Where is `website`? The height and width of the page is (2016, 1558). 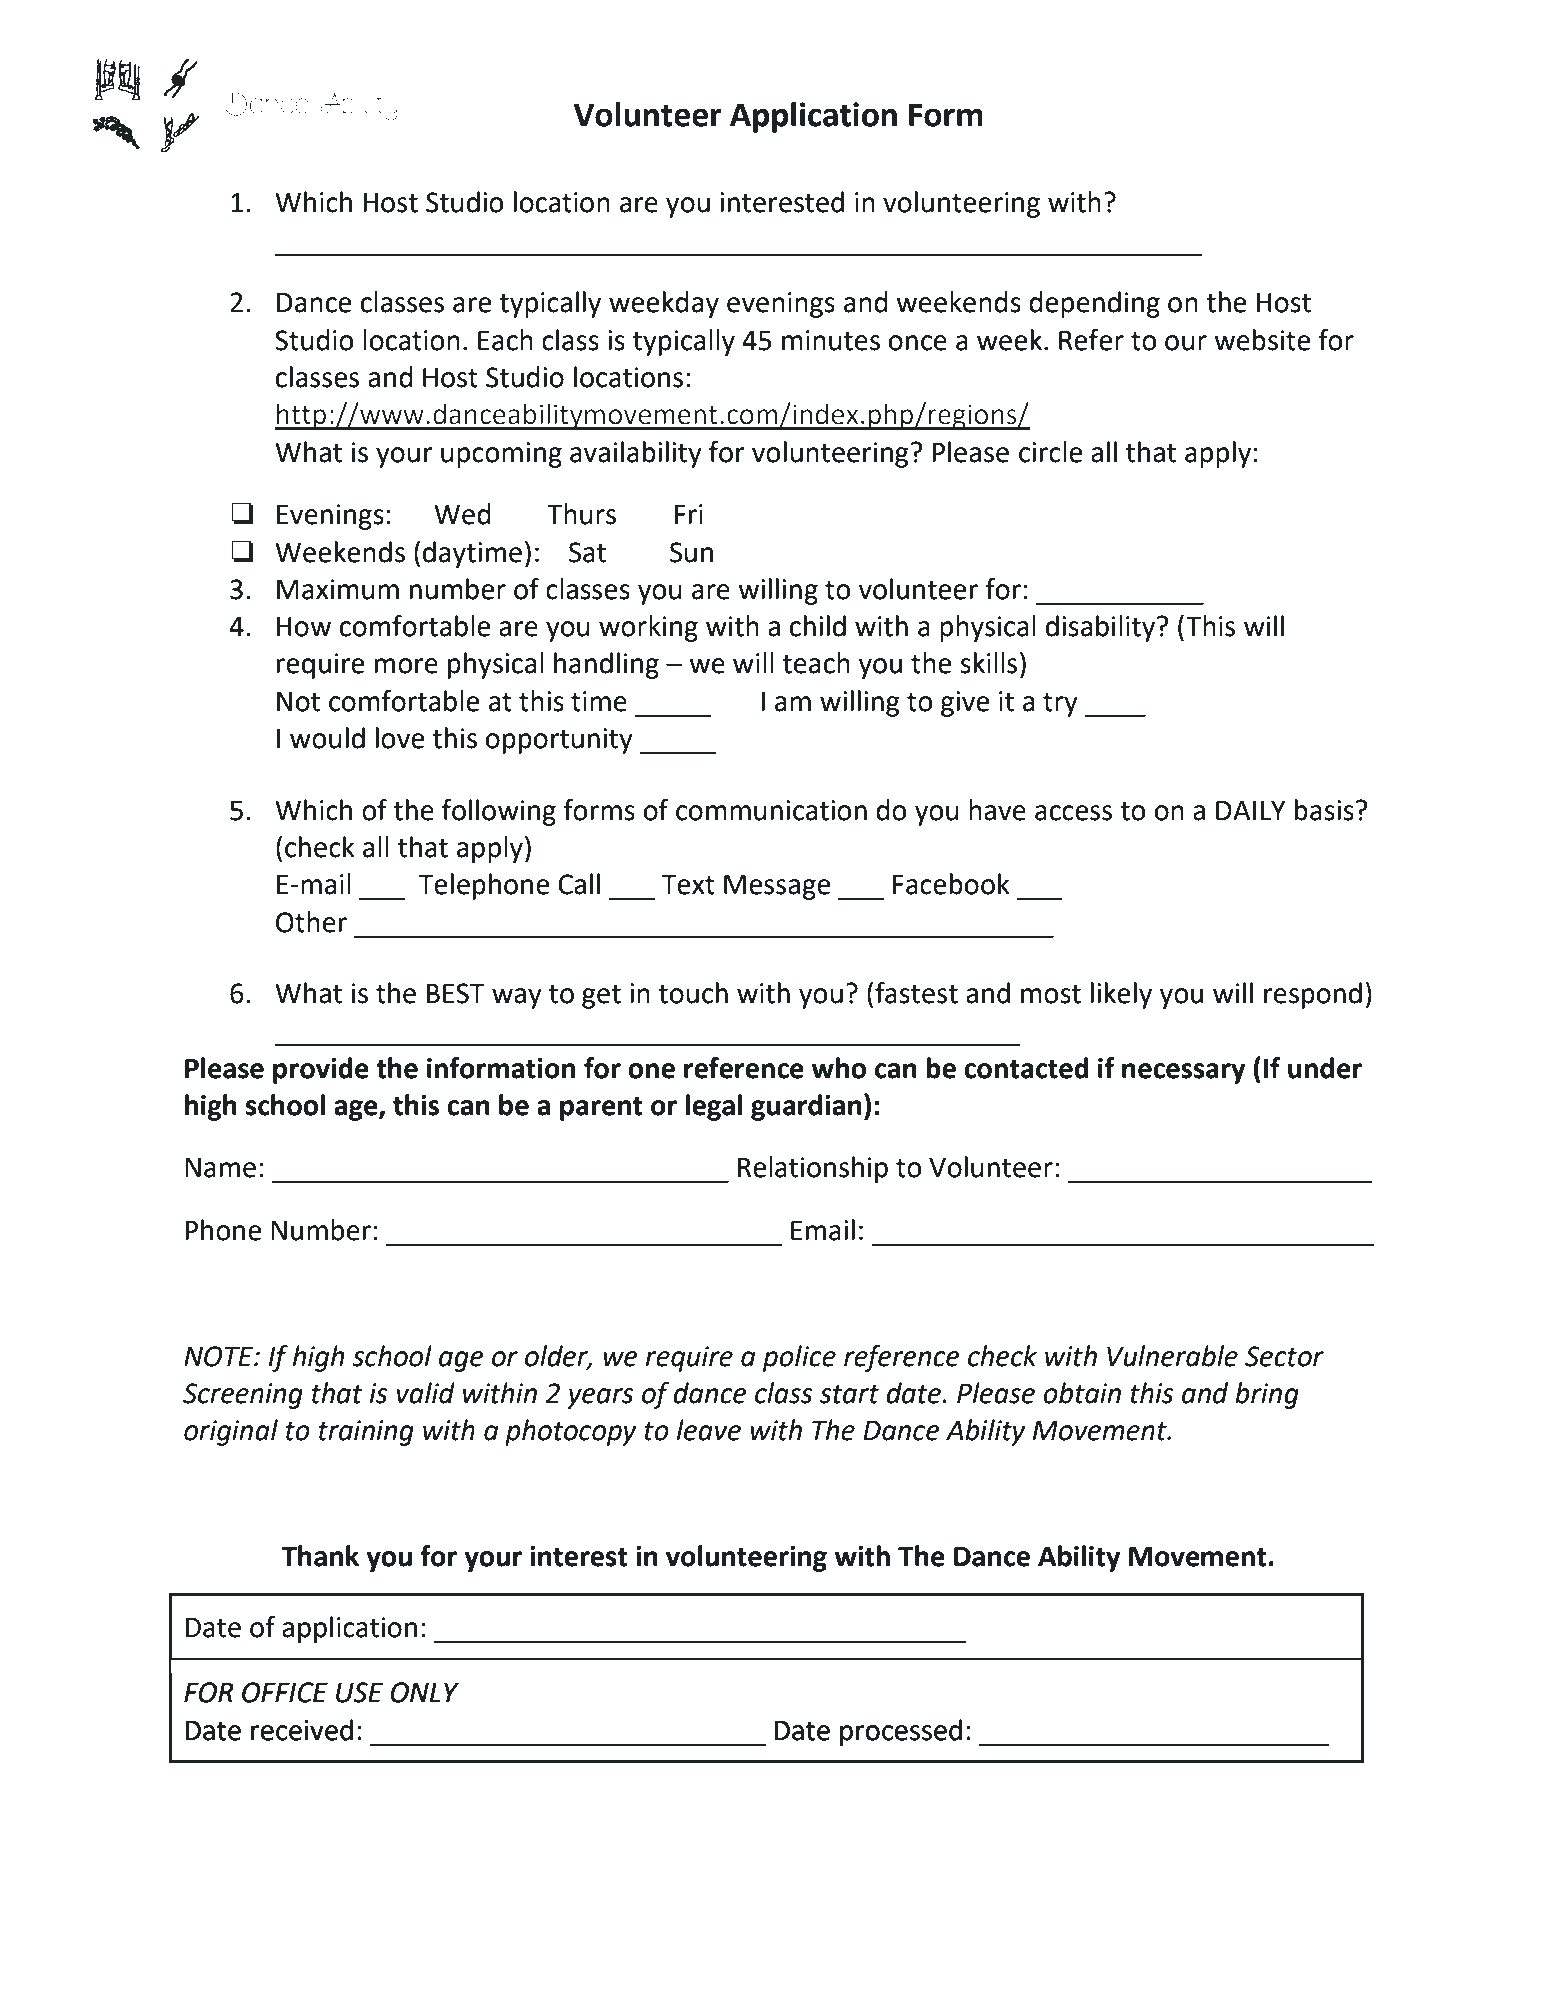 website is located at coordinates (1262, 340).
